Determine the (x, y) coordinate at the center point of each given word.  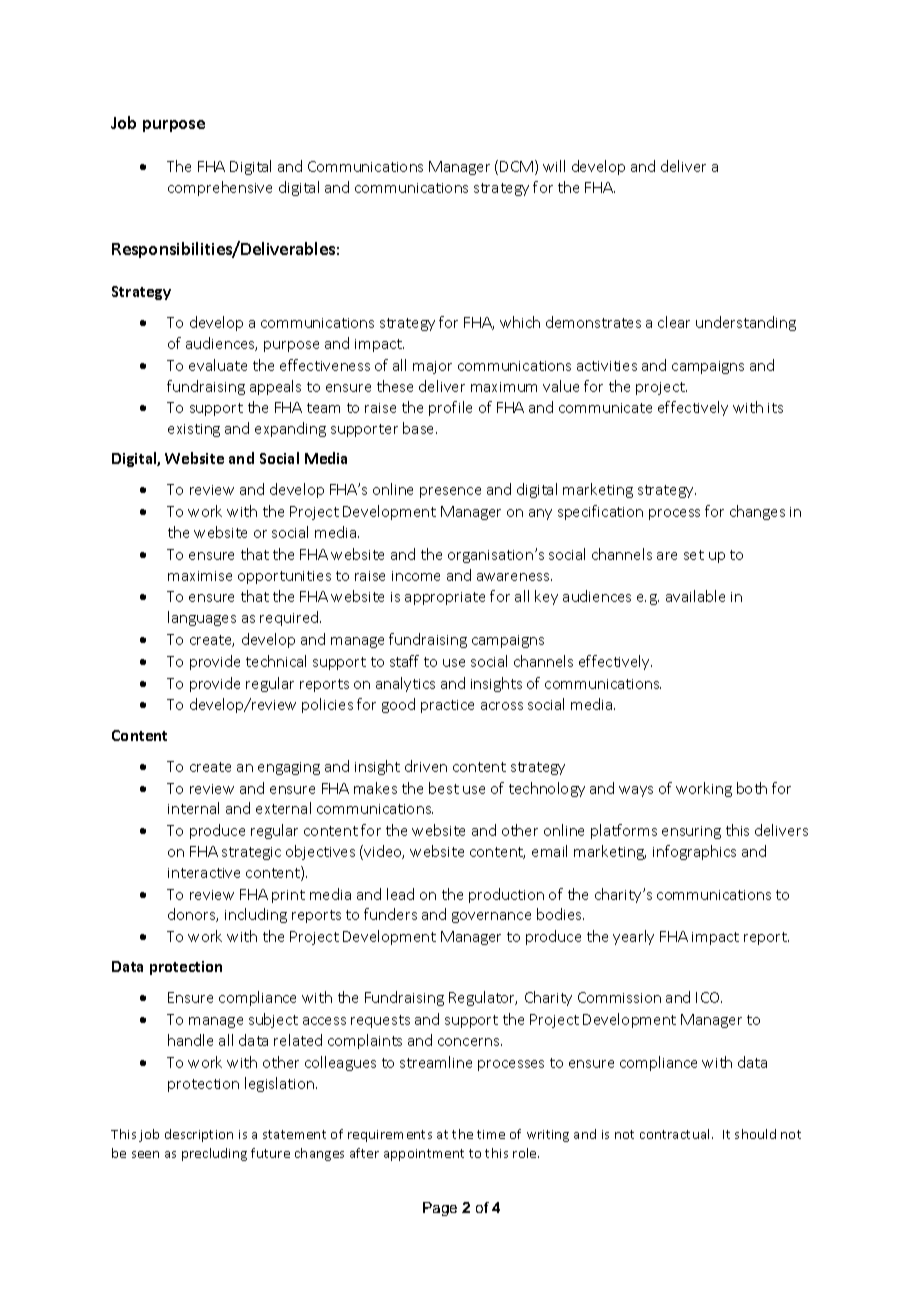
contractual (676, 1134)
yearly (633, 937)
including (256, 915)
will (554, 166)
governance (491, 917)
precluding (214, 1154)
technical (276, 661)
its (775, 408)
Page (440, 1209)
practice (447, 706)
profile (450, 408)
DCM (516, 166)
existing (194, 430)
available (695, 596)
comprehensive (220, 188)
